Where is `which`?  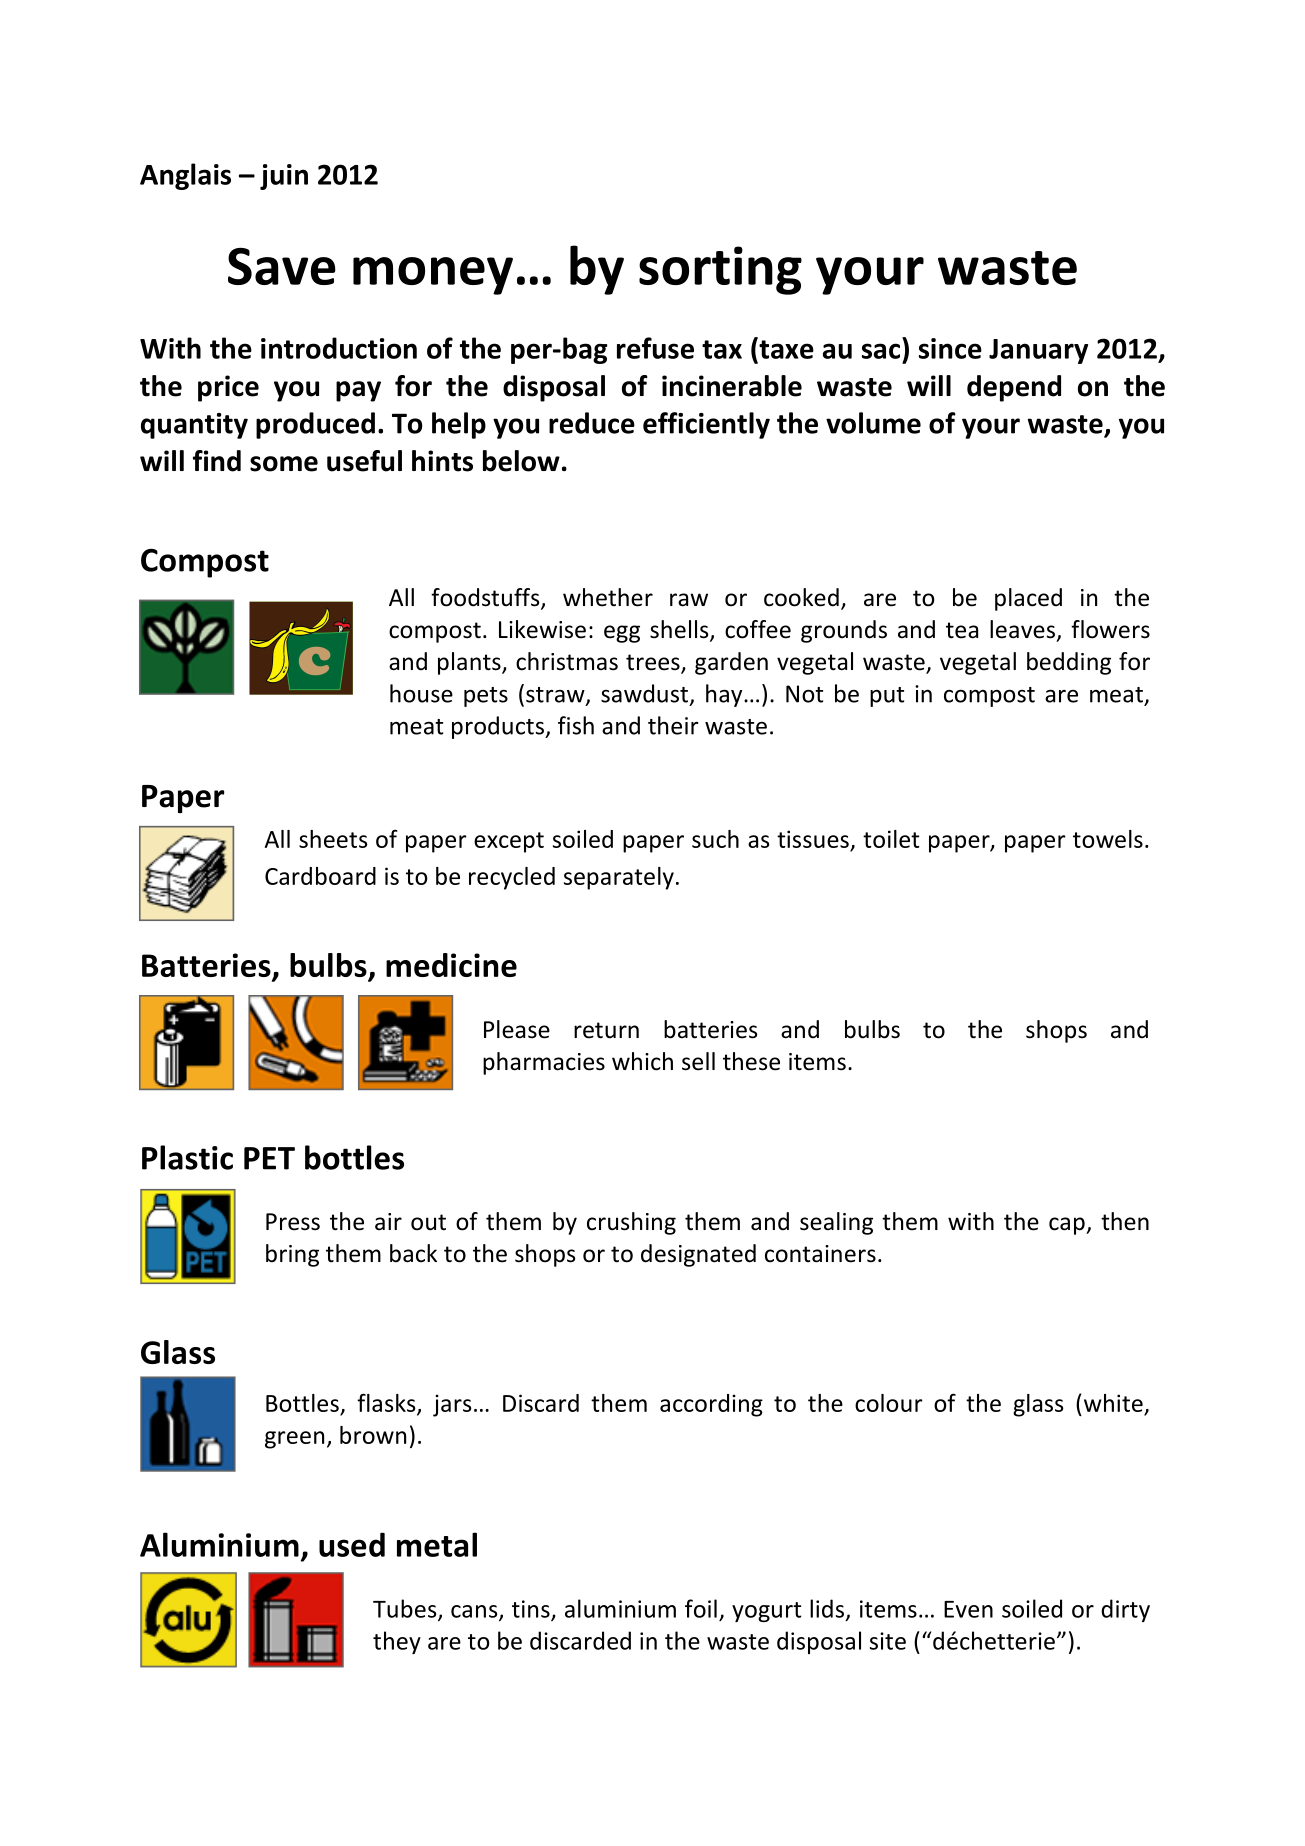
which is located at coordinates (642, 1061).
